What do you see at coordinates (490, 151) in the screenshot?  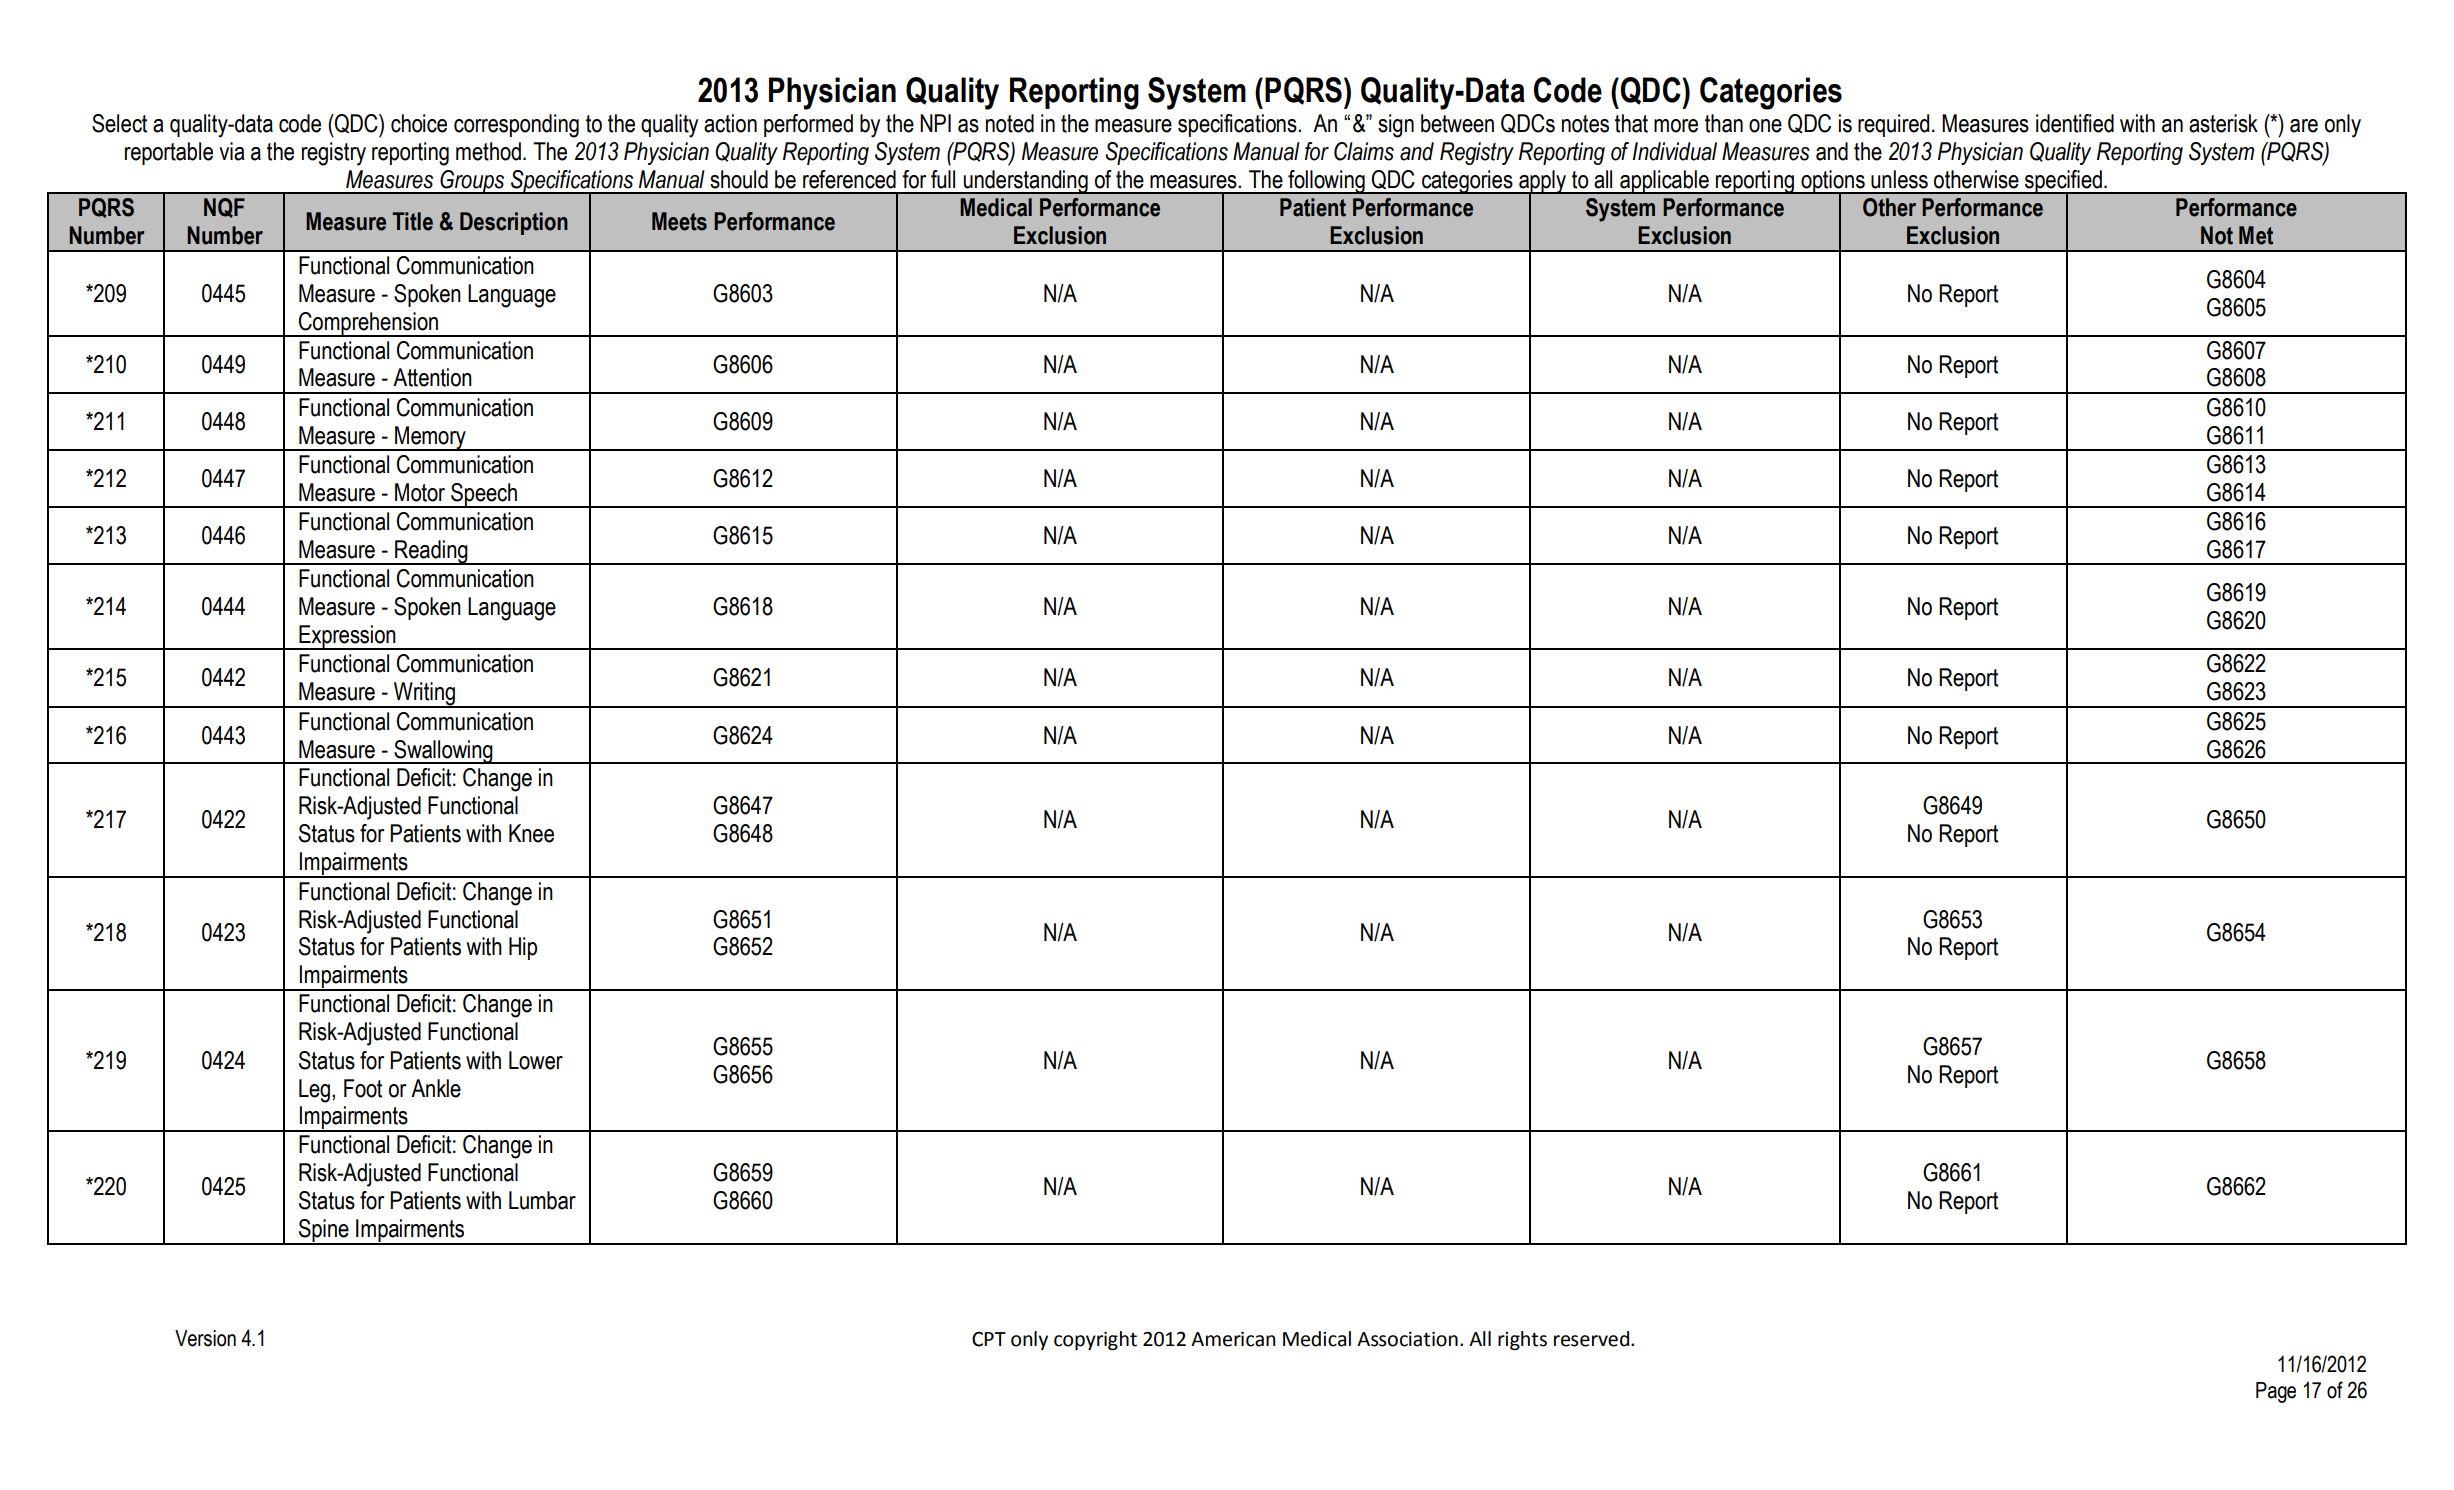 I see `method` at bounding box center [490, 151].
